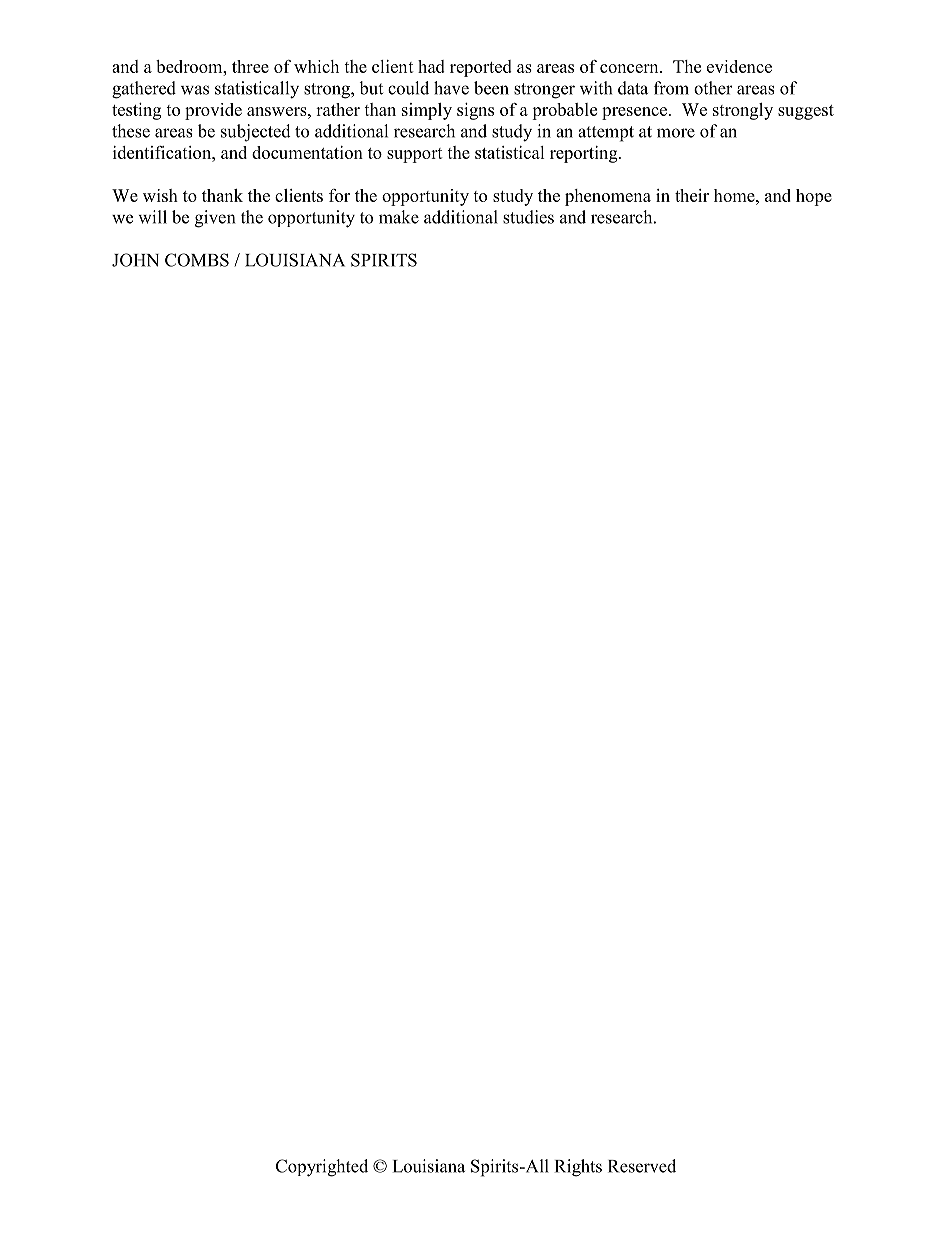 This screenshot has width=952, height=1233. I want to click on Copyrighted, so click(322, 1168).
